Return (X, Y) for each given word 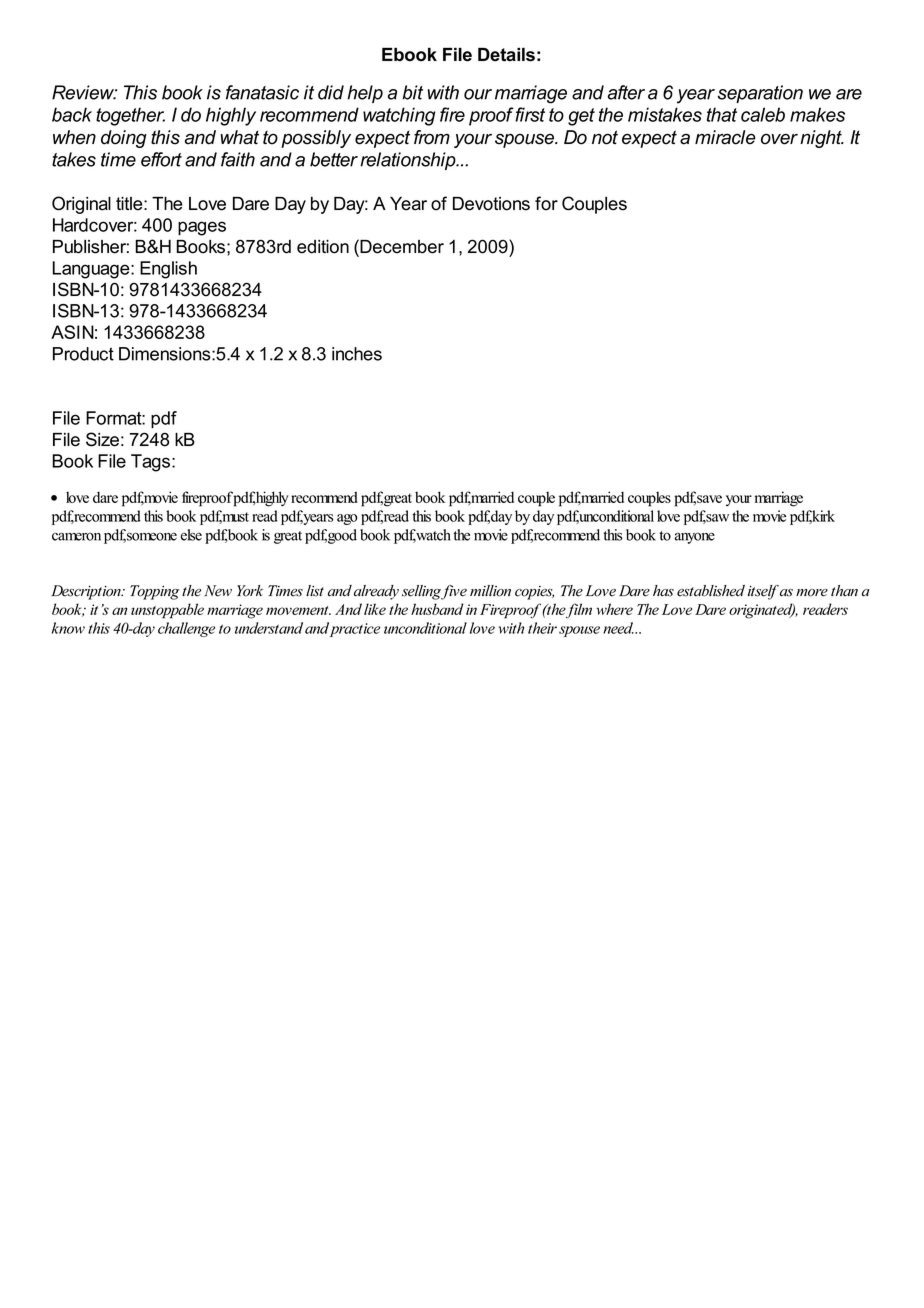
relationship (409, 161)
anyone (695, 538)
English (168, 270)
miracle (725, 137)
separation (760, 94)
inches (357, 354)
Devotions (491, 204)
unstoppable (167, 611)
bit (412, 92)
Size (102, 439)
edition (323, 247)
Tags (152, 463)
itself (763, 592)
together (130, 116)
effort (161, 159)
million (490, 591)
